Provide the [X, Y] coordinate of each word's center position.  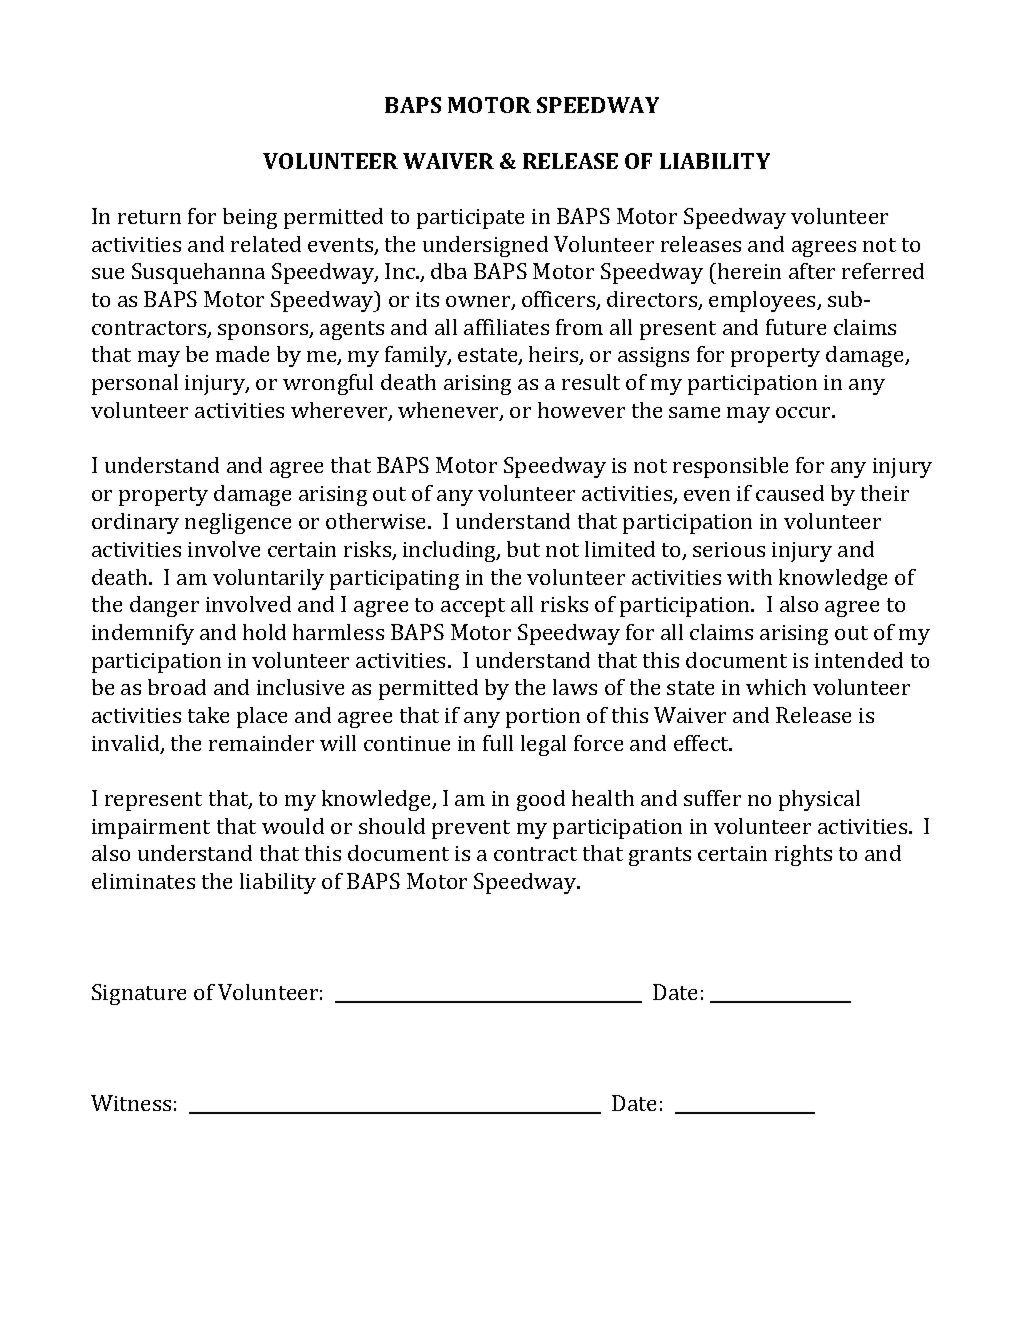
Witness [131, 1103]
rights [803, 855]
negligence [238, 523]
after [812, 271]
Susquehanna [198, 273]
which [776, 687]
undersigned [485, 246]
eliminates [143, 881]
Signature [139, 994]
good [541, 800]
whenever [449, 411]
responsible [730, 467]
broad [177, 687]
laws [575, 687]
